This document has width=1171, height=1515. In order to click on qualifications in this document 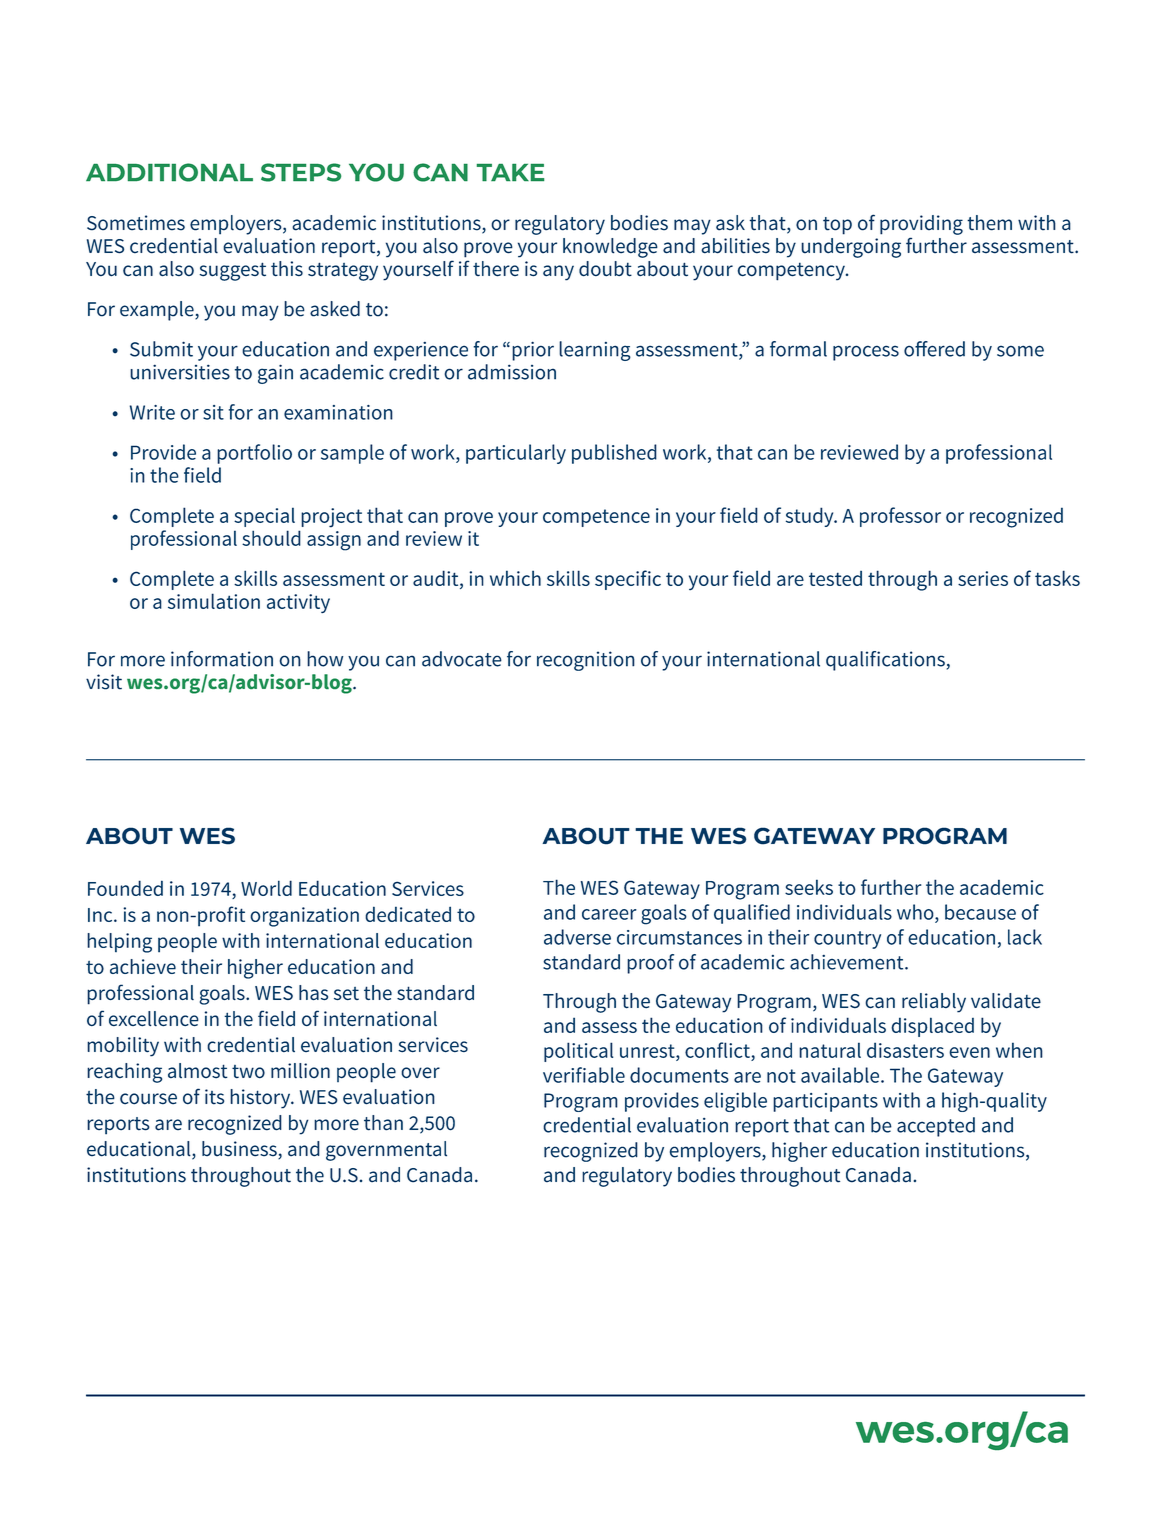, I will do `click(886, 661)`.
